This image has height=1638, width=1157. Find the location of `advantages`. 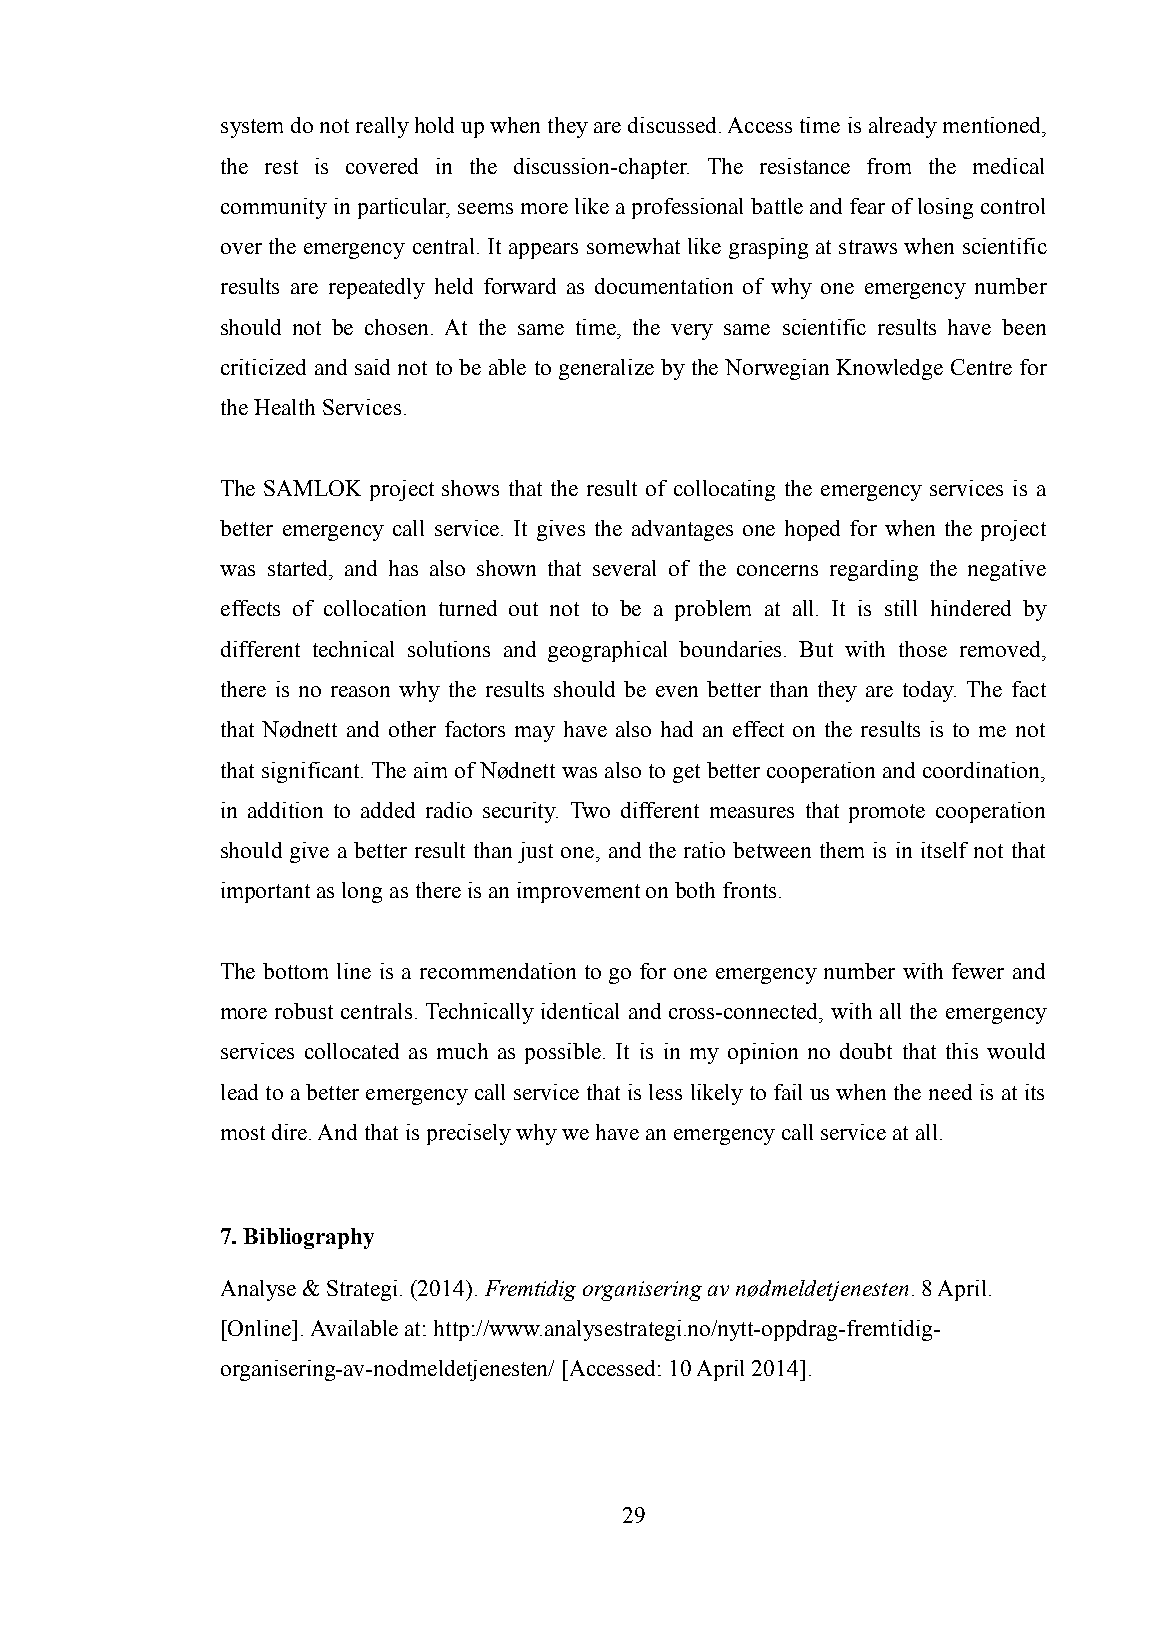

advantages is located at coordinates (682, 530).
